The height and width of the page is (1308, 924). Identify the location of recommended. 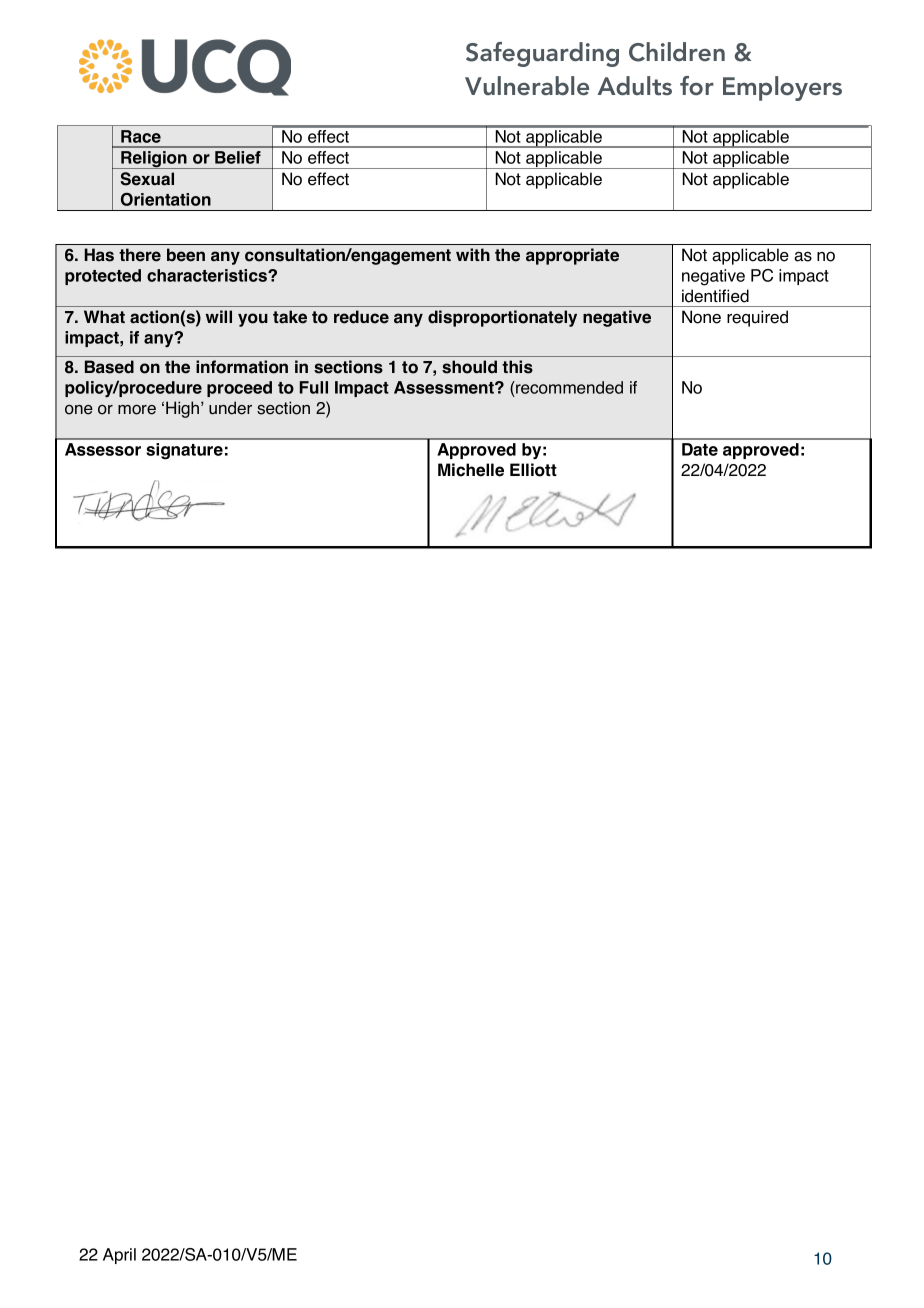
(568, 387).
